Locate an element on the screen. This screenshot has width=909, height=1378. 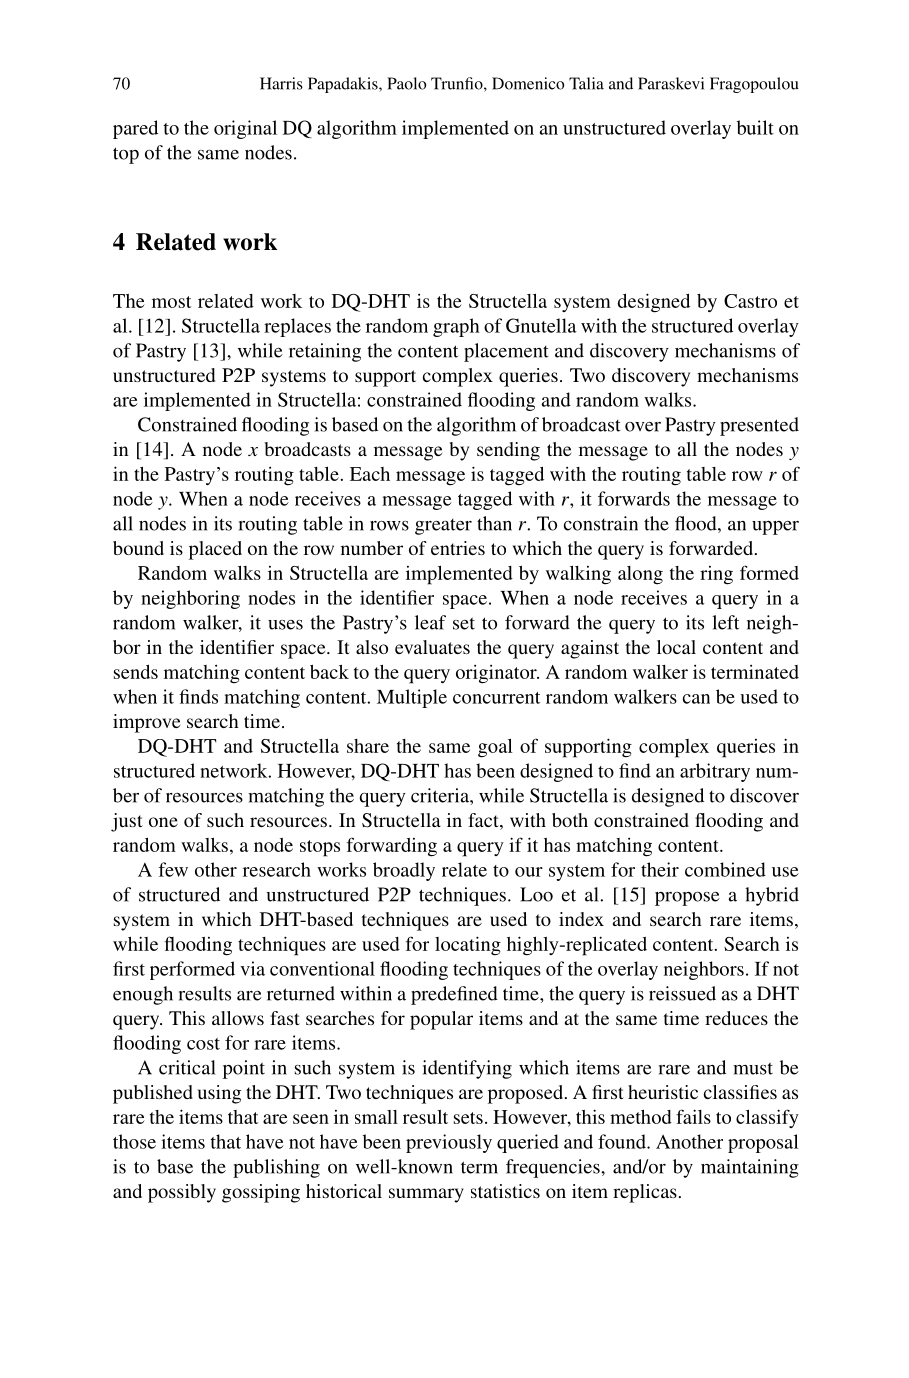
along is located at coordinates (640, 575).
